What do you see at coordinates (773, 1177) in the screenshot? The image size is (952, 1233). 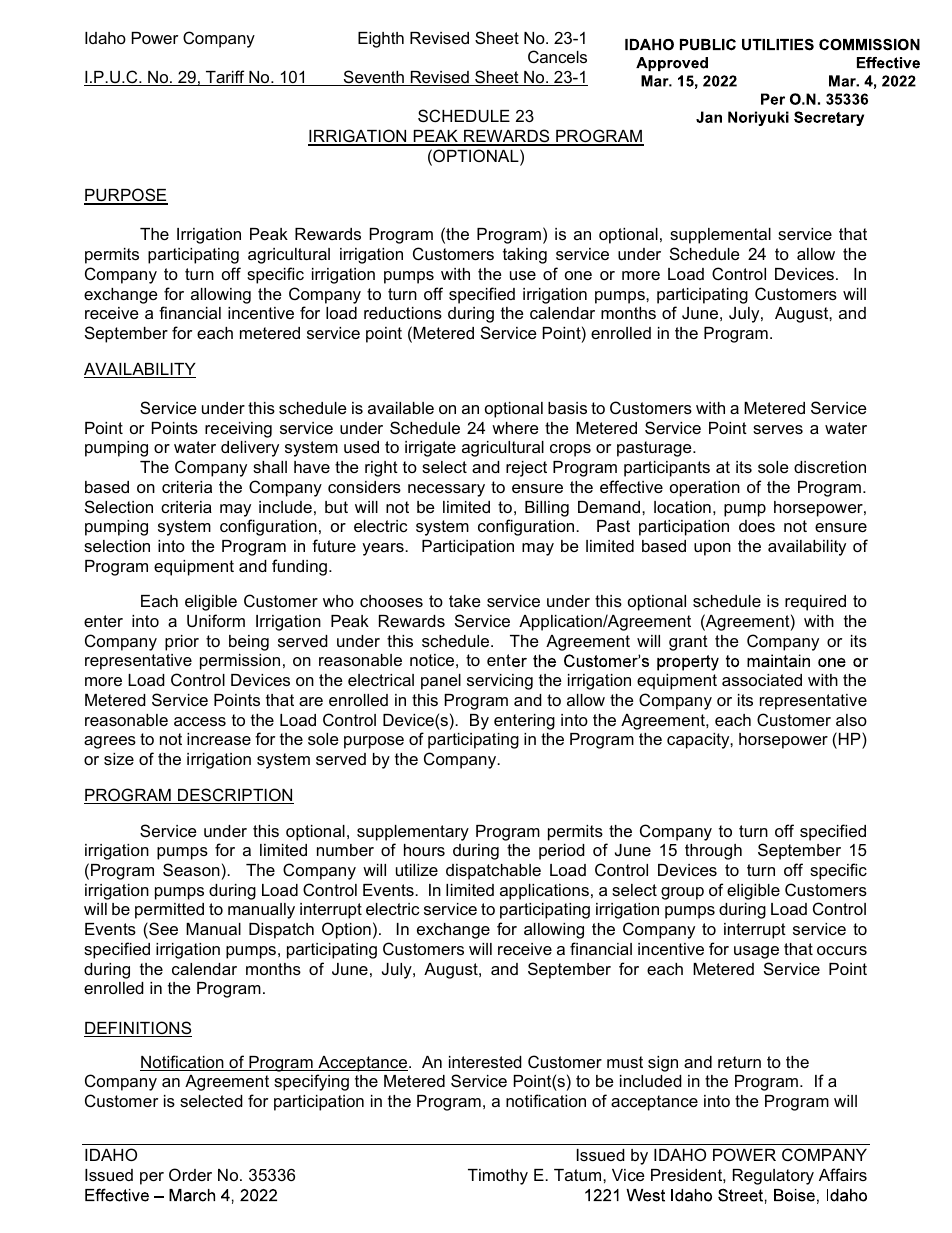 I see `Regulatory` at bounding box center [773, 1177].
